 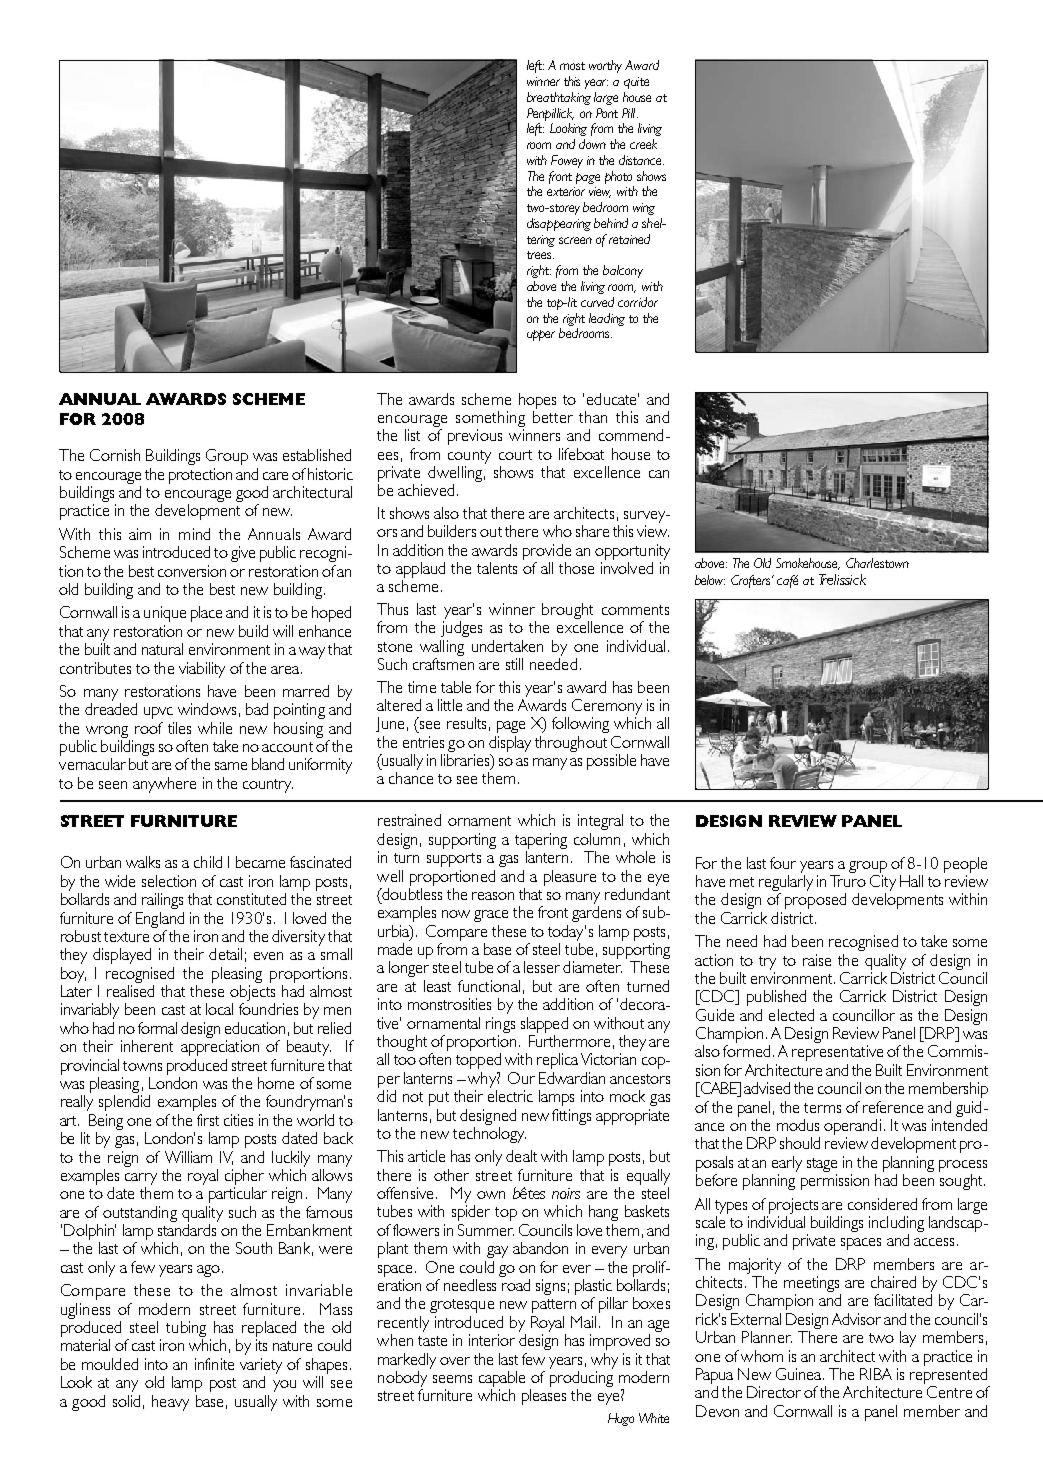 What do you see at coordinates (571, 744) in the image?
I see `throughout` at bounding box center [571, 744].
